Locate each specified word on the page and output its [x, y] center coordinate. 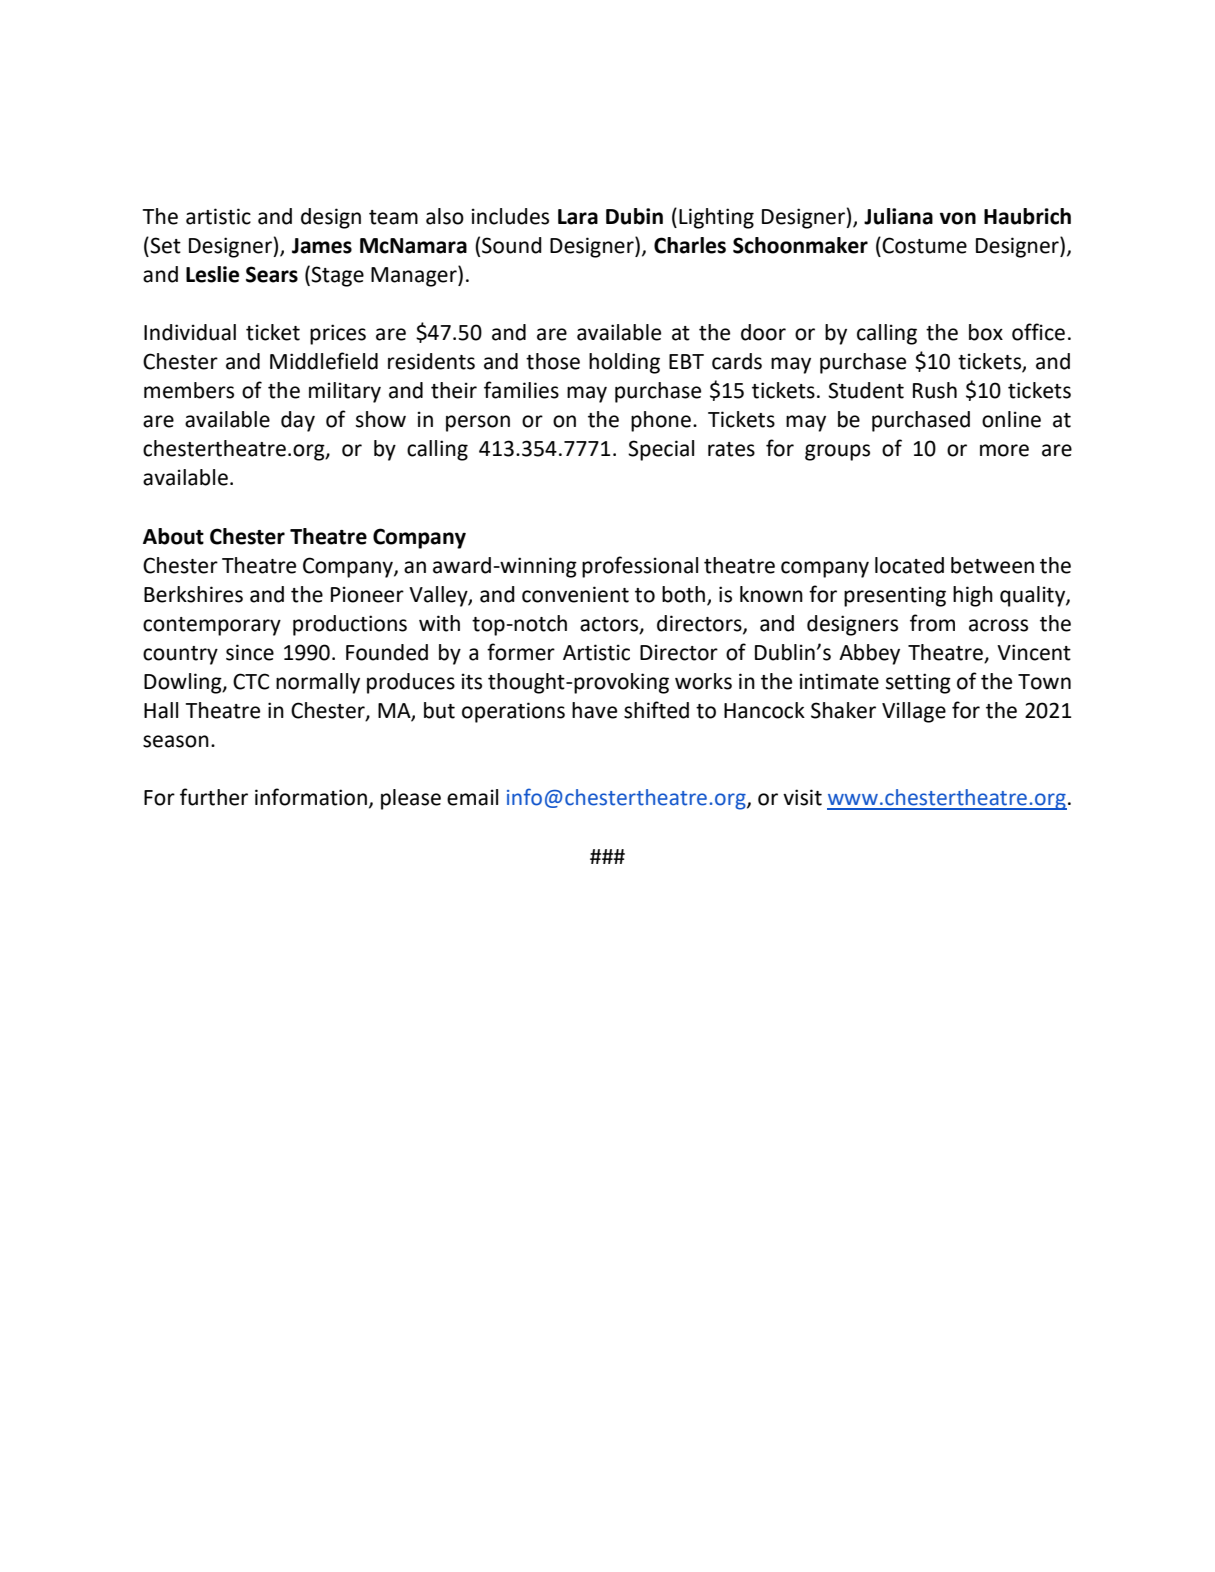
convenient [575, 594]
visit [802, 797]
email [472, 797]
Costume [924, 245]
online [1011, 419]
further [214, 797]
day [298, 421]
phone [661, 421]
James [322, 246]
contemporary [212, 626]
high [973, 596]
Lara [578, 217]
